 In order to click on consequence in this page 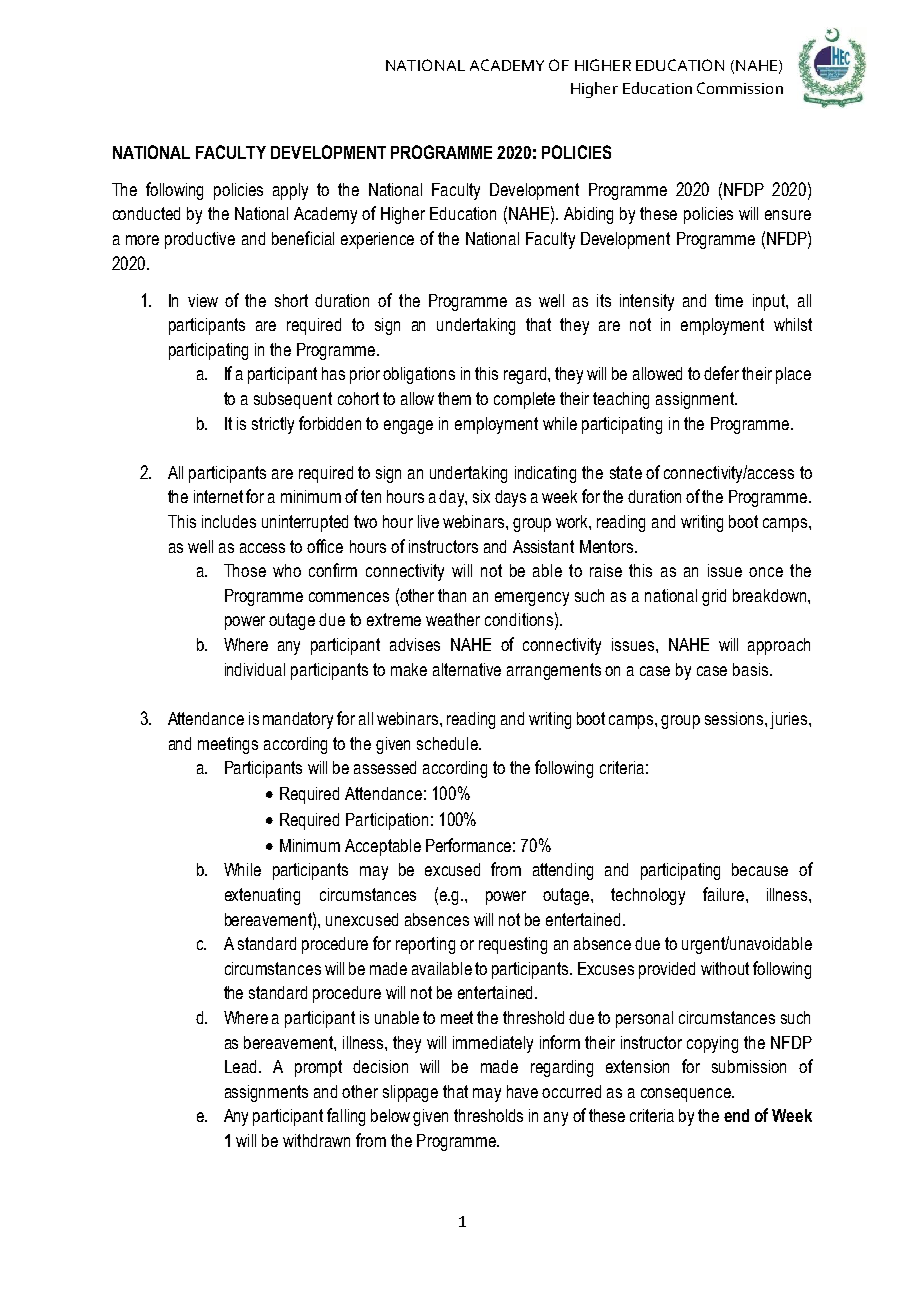, I will do `click(687, 1095)`.
